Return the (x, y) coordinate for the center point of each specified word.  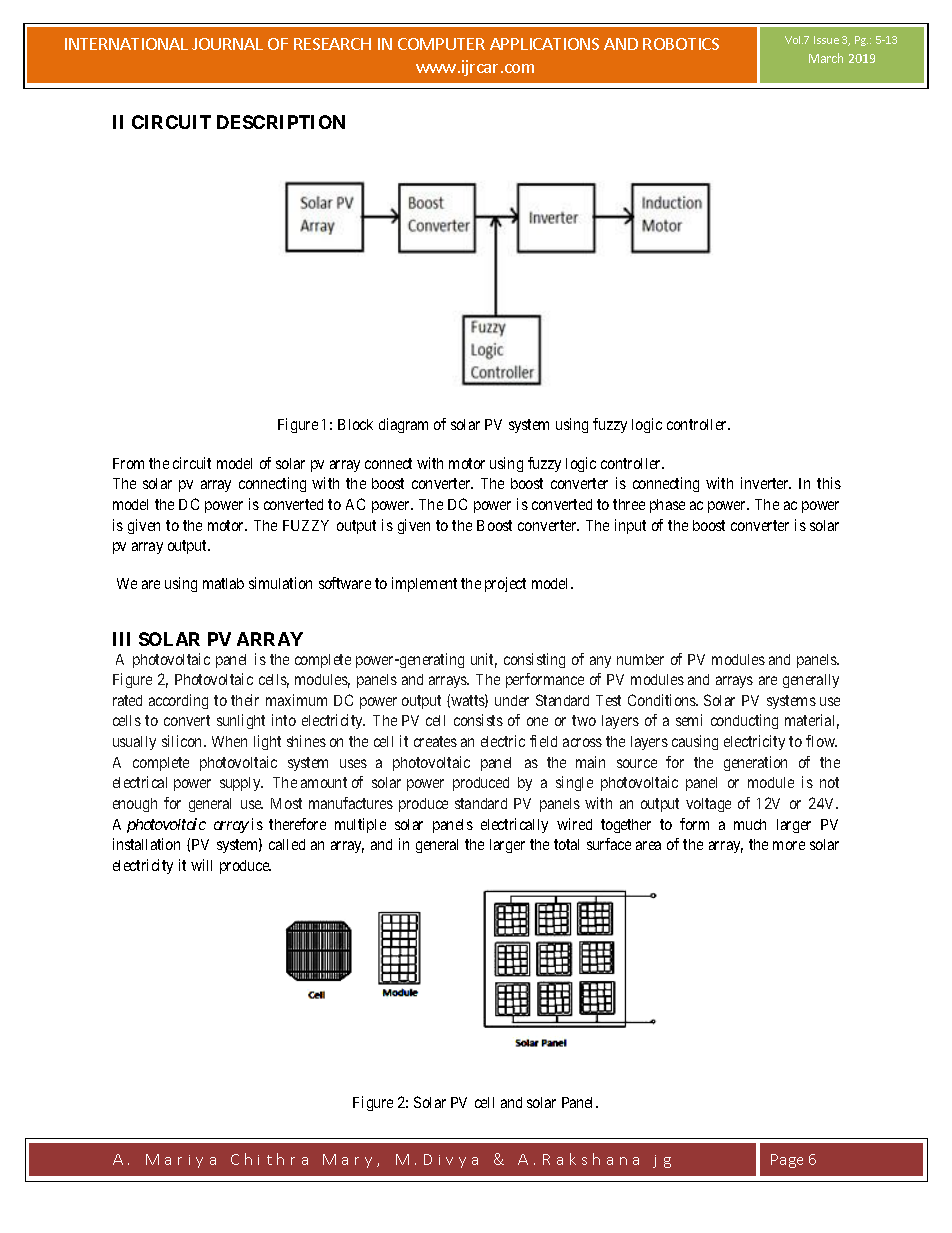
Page (787, 1161)
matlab (223, 583)
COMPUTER (441, 44)
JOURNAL (227, 44)
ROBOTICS (681, 44)
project (505, 584)
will (201, 865)
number (640, 659)
